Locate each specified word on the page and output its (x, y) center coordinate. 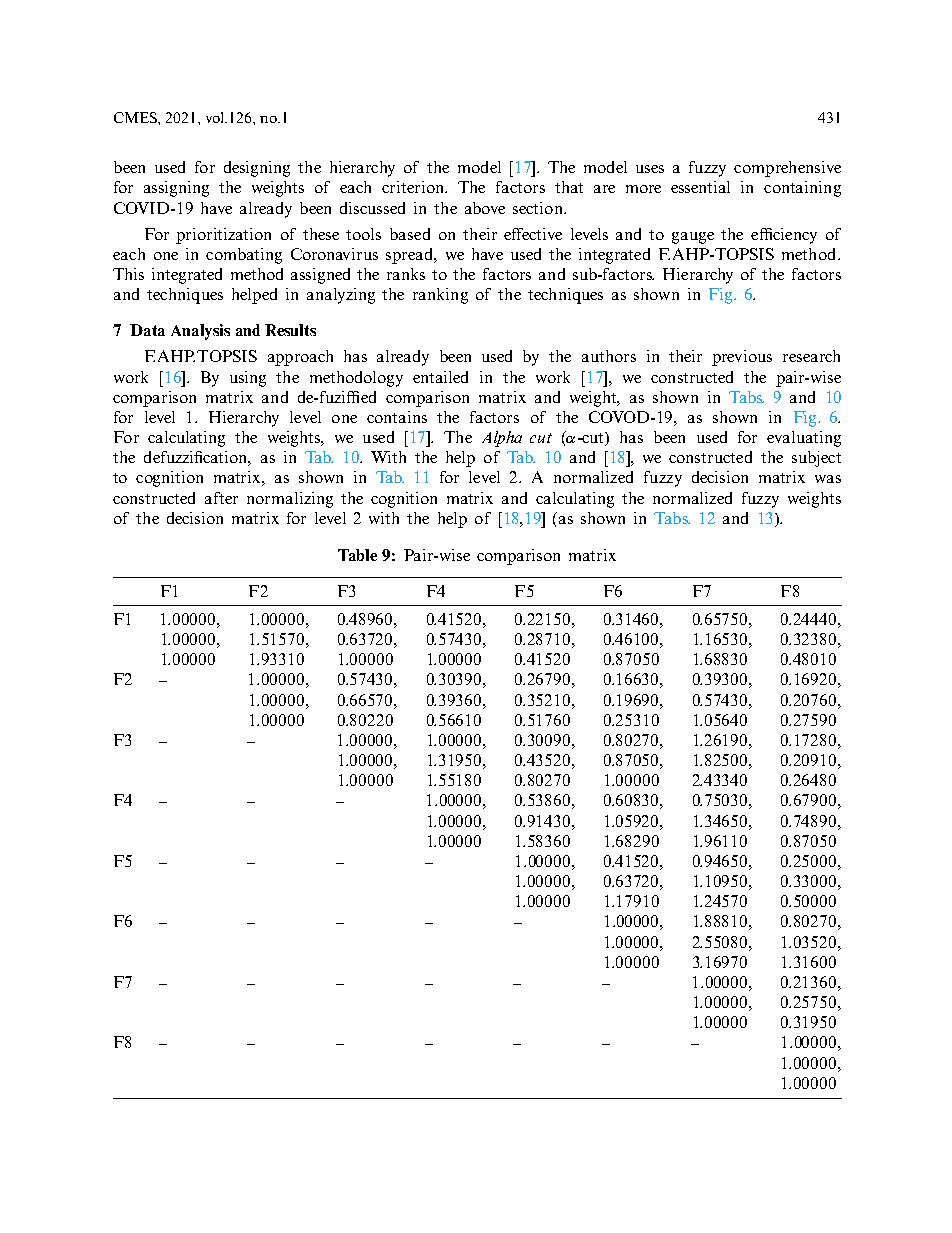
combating (244, 256)
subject (816, 459)
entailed (440, 377)
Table (357, 555)
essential (700, 187)
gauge (693, 238)
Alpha (502, 439)
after (221, 498)
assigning (176, 189)
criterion (414, 187)
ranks (406, 274)
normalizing (290, 500)
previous (742, 358)
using (248, 379)
